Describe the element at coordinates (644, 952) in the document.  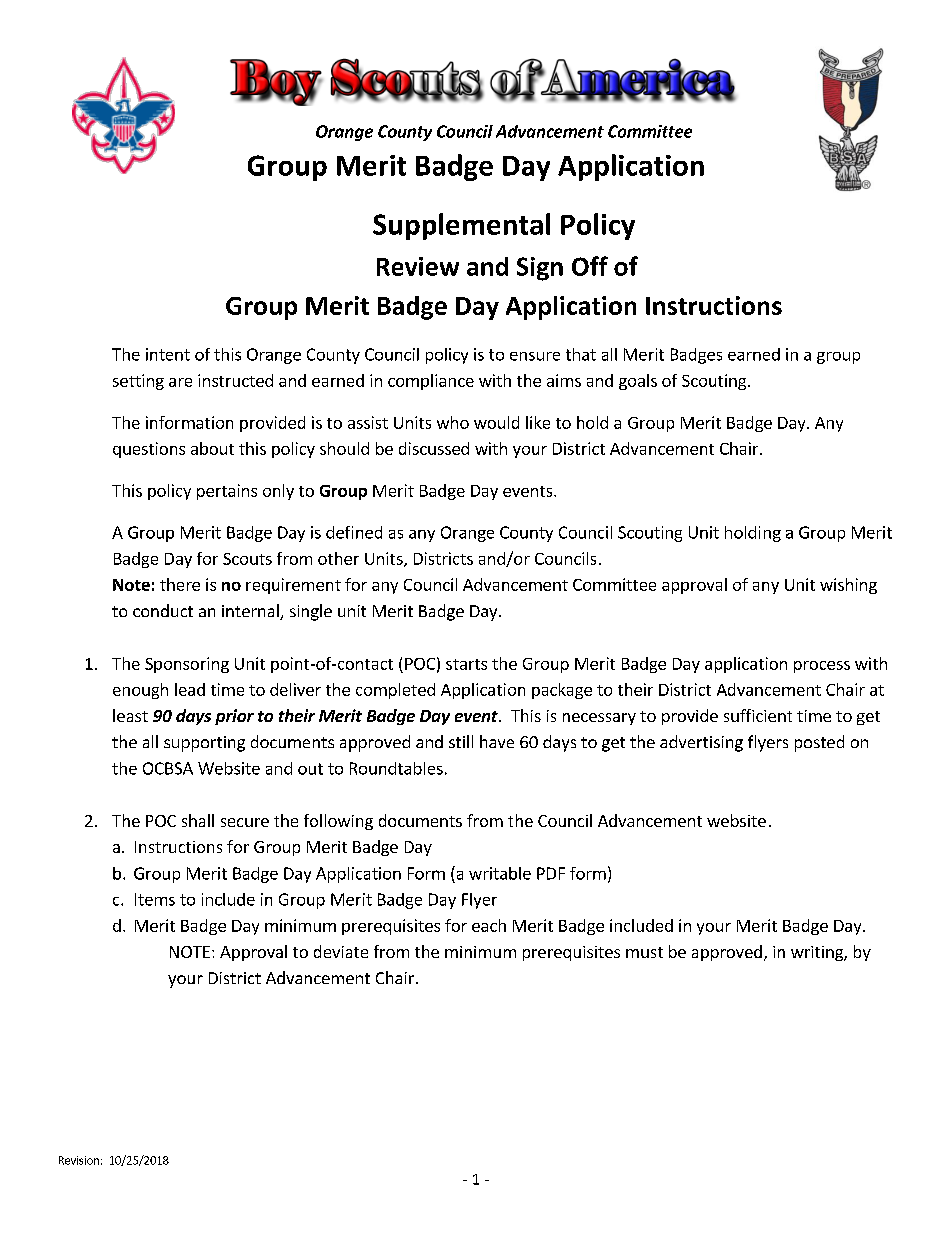
I see `must` at that location.
